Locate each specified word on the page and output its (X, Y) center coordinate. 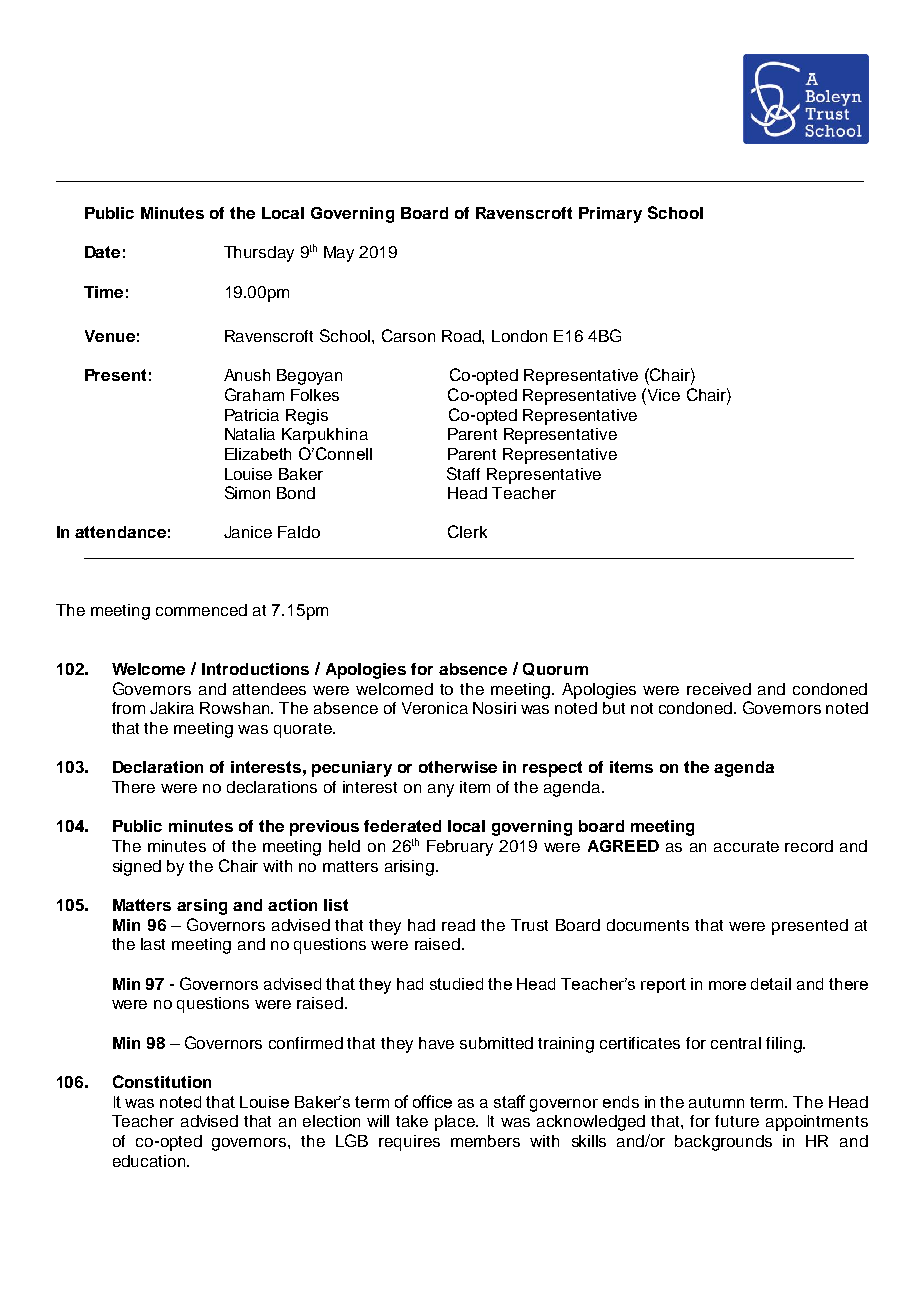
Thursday (259, 254)
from (128, 708)
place (456, 1123)
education (149, 1161)
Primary (610, 215)
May (339, 254)
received (719, 689)
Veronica (435, 708)
